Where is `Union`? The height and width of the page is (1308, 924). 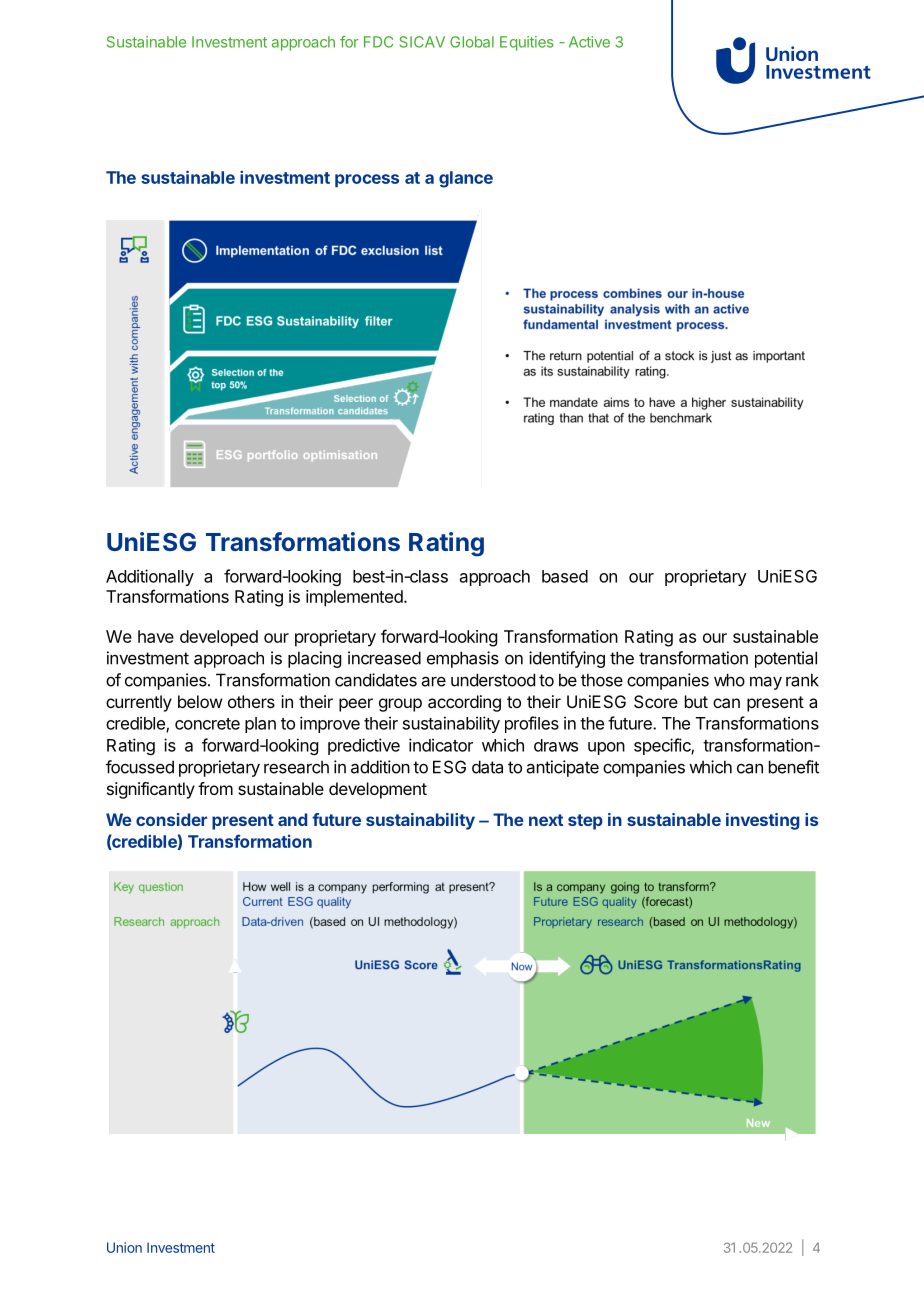 Union is located at coordinates (124, 1247).
